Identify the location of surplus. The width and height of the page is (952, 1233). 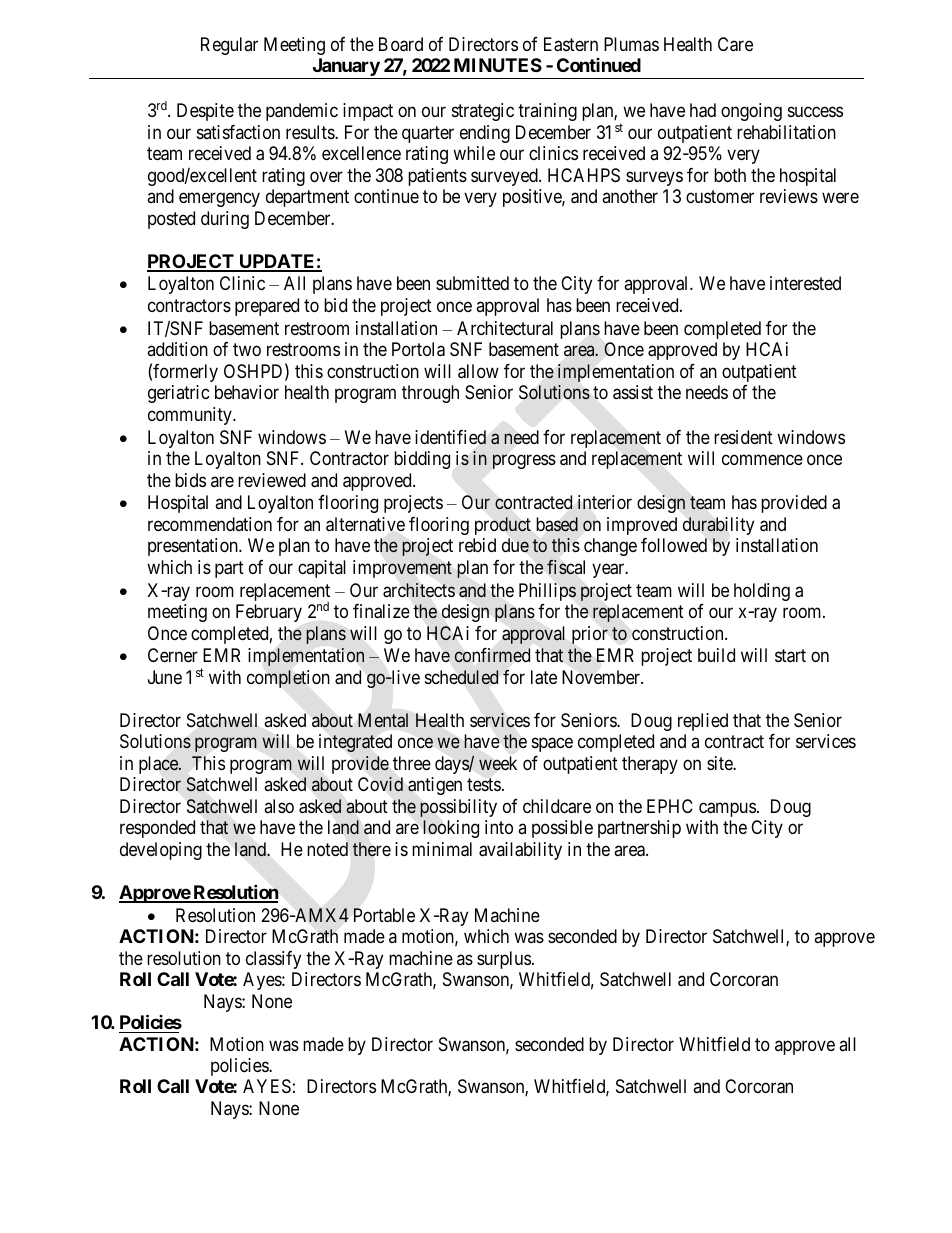
(504, 960).
